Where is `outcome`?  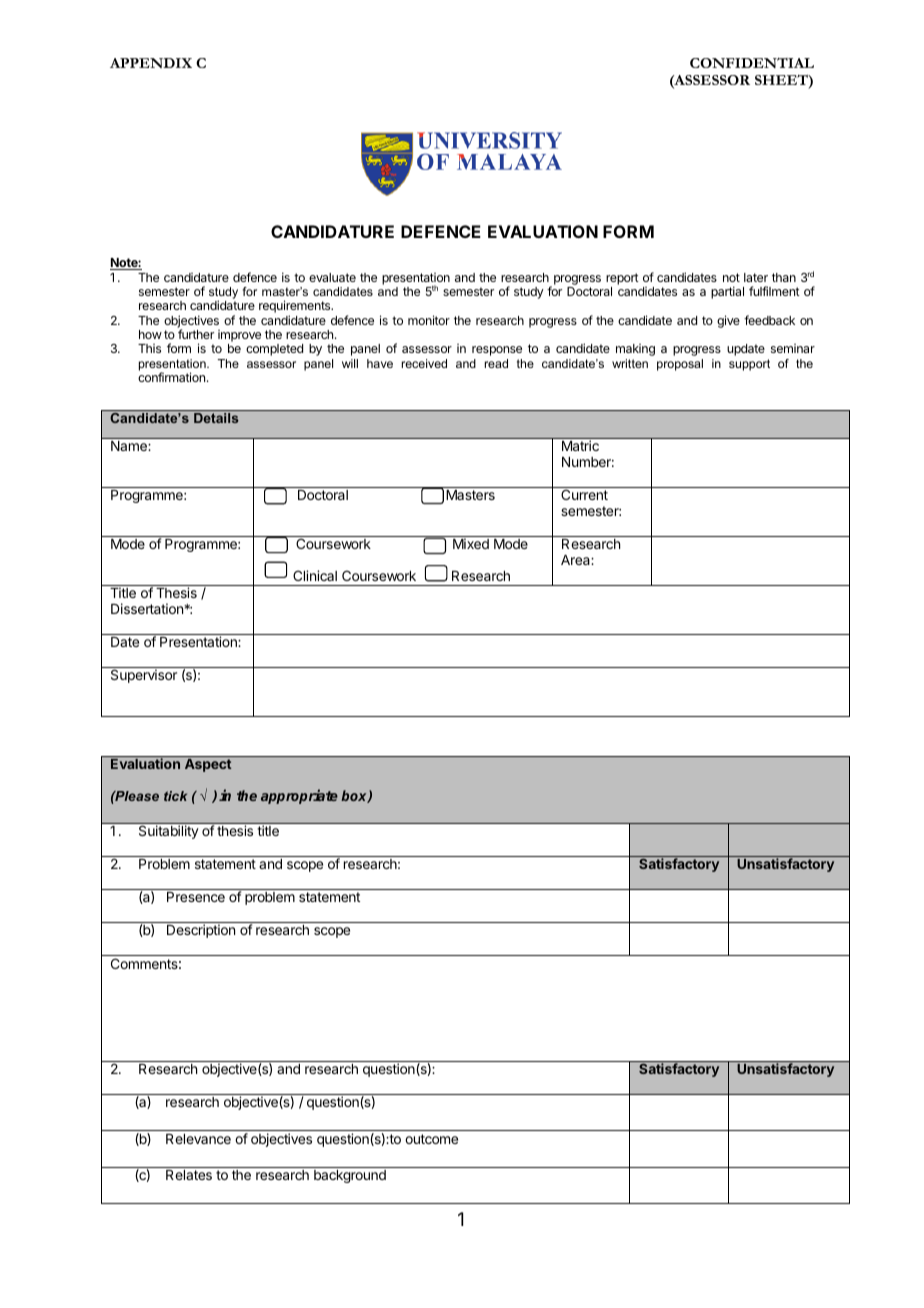 outcome is located at coordinates (431, 1139).
